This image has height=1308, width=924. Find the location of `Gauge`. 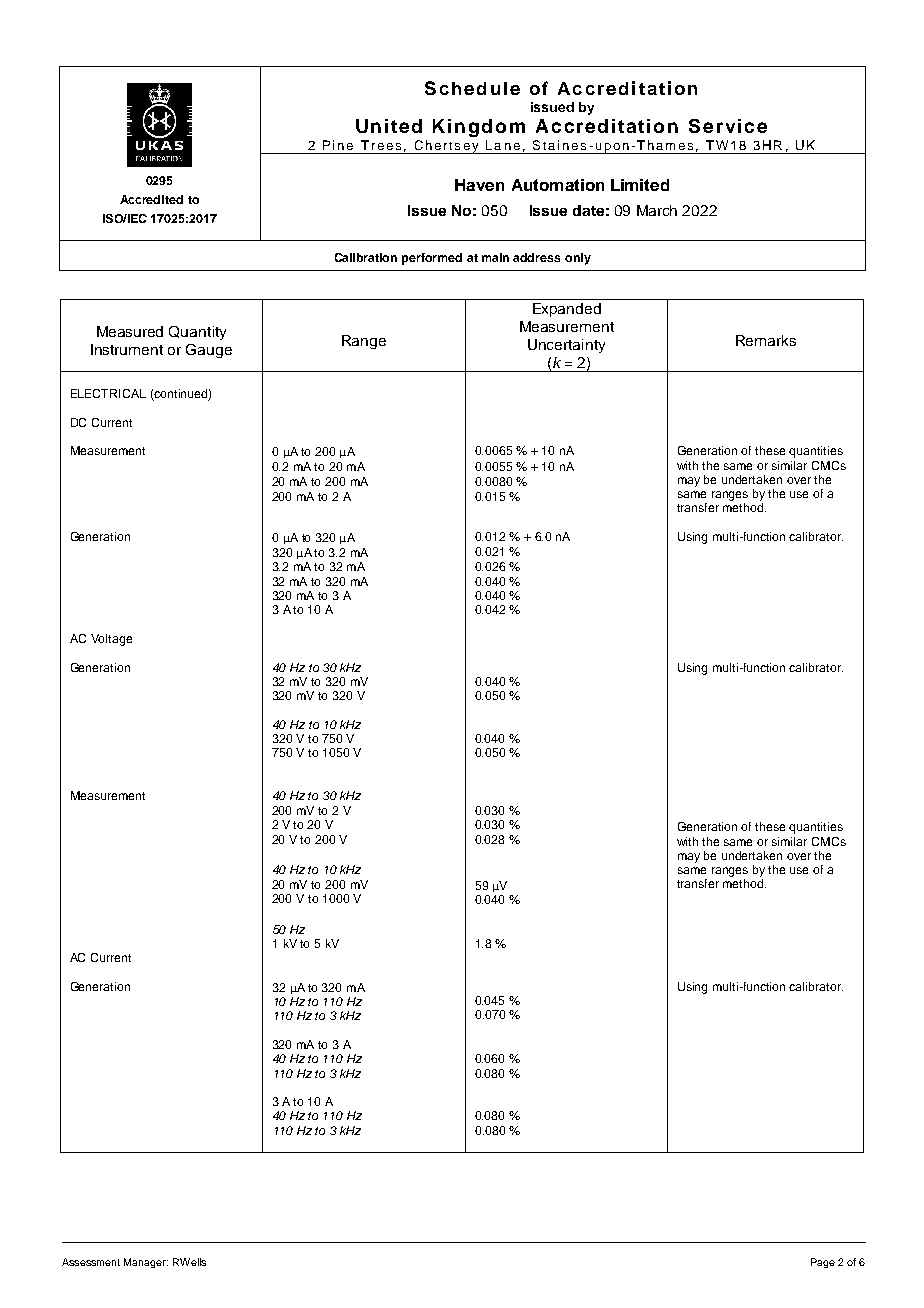

Gauge is located at coordinates (209, 351).
